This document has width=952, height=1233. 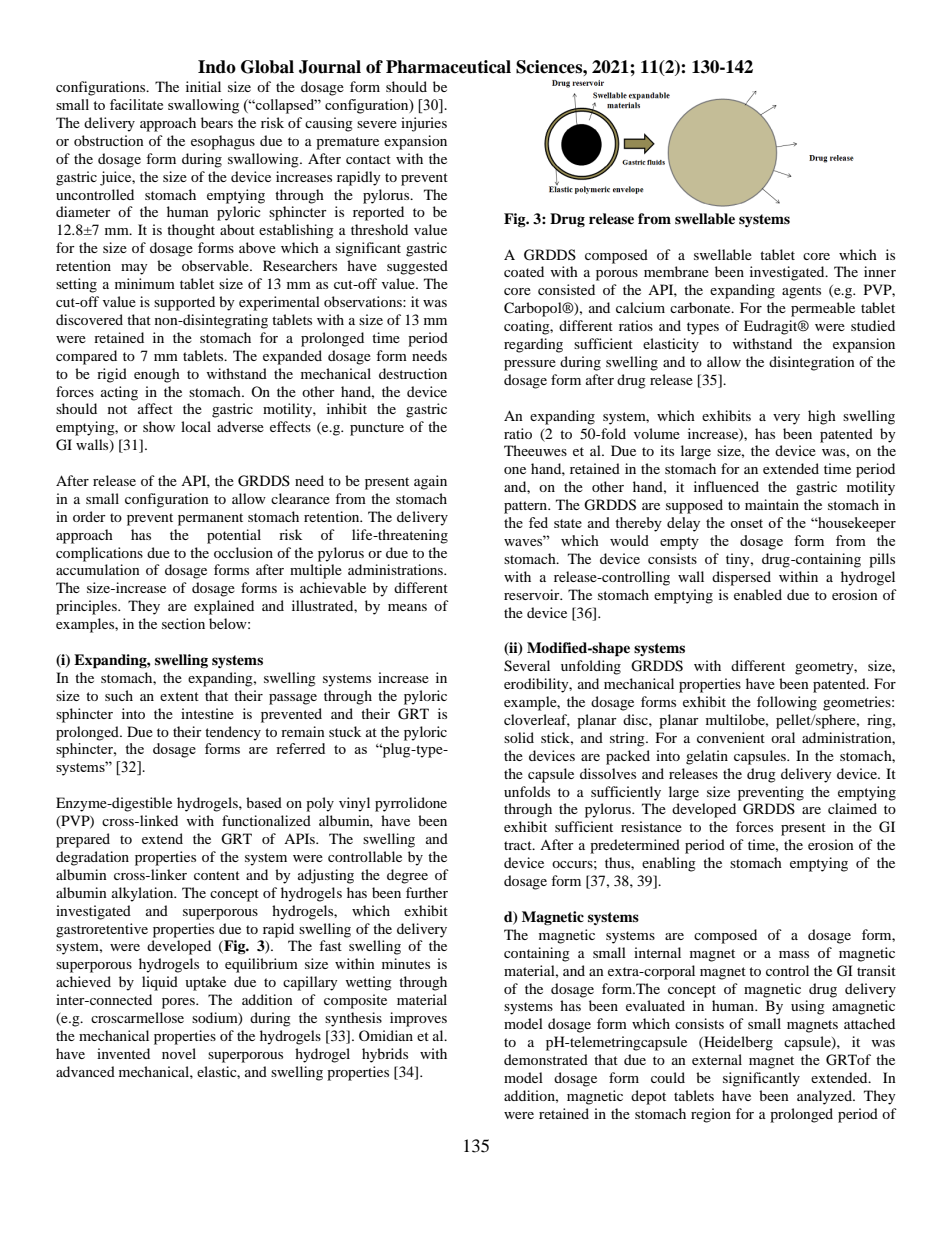 I want to click on initial, so click(x=203, y=86).
